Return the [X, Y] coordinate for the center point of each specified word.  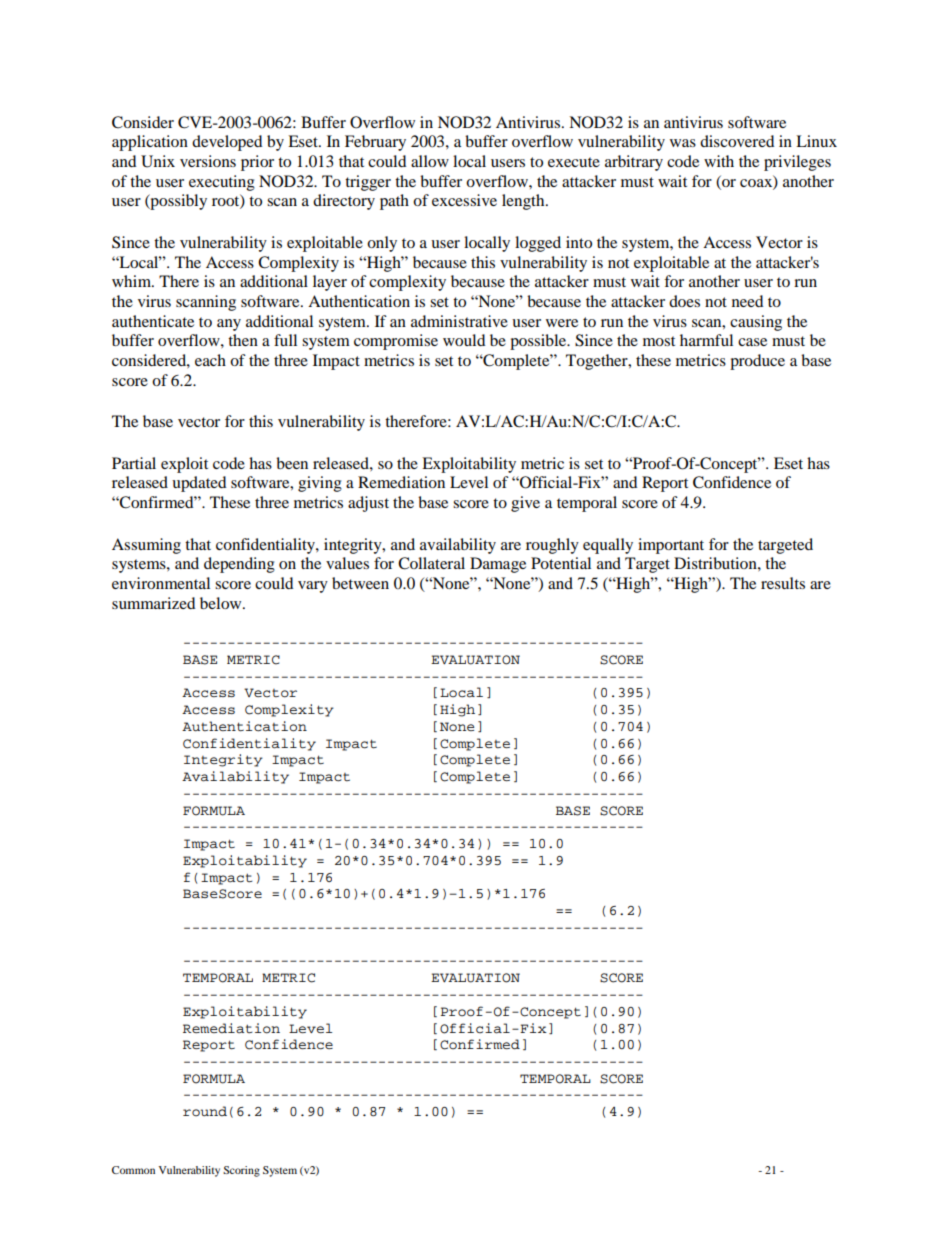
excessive [464, 200]
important [671, 546]
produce [757, 362]
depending [239, 565]
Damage [498, 565]
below [222, 603]
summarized [153, 603]
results [783, 583]
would [464, 340]
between [360, 583]
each [210, 360]
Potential [561, 563]
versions [208, 161]
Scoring [241, 1171]
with [719, 161]
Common [133, 1170]
